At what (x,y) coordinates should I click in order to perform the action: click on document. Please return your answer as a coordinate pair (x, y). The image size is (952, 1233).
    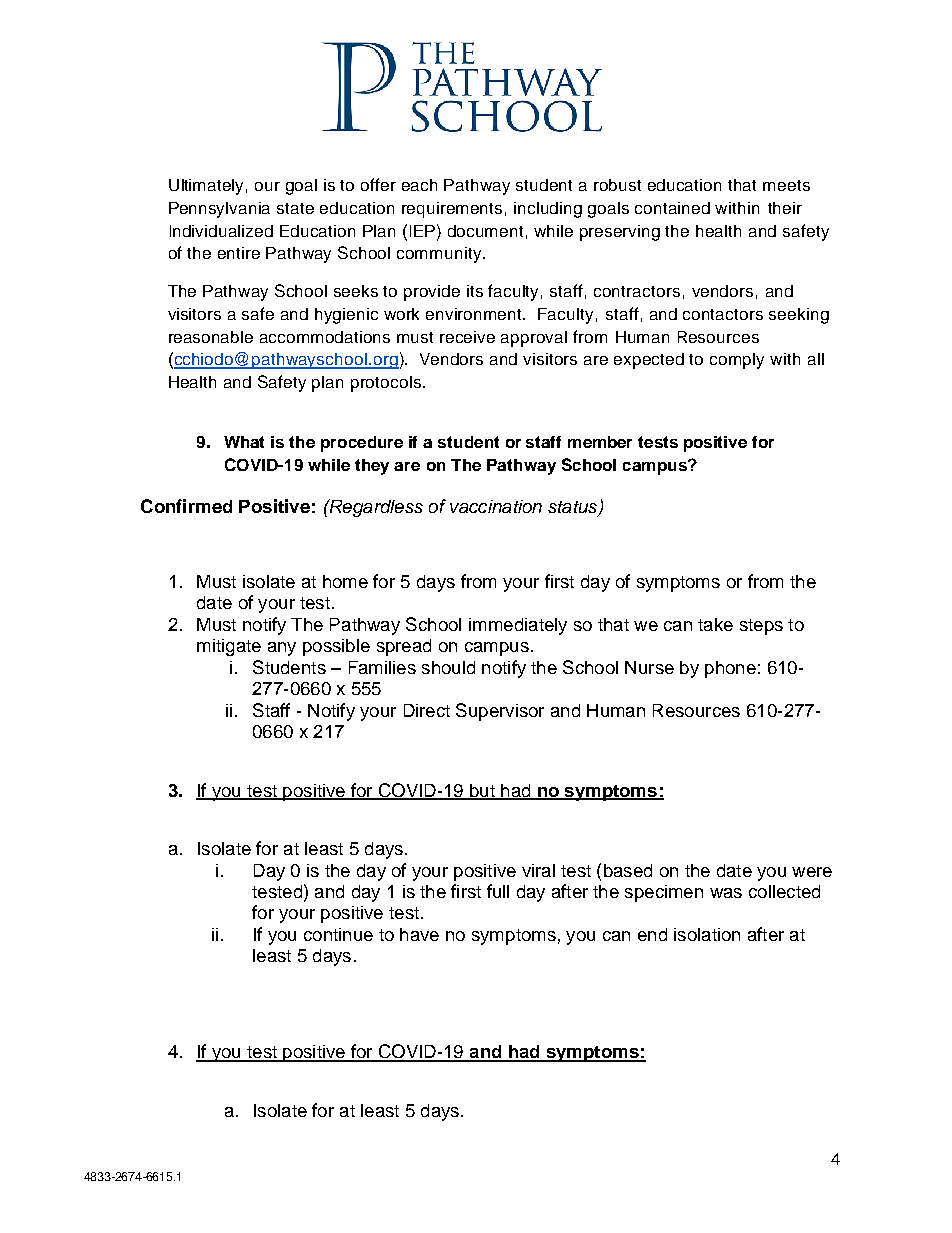
    Looking at the image, I should click on (485, 231).
